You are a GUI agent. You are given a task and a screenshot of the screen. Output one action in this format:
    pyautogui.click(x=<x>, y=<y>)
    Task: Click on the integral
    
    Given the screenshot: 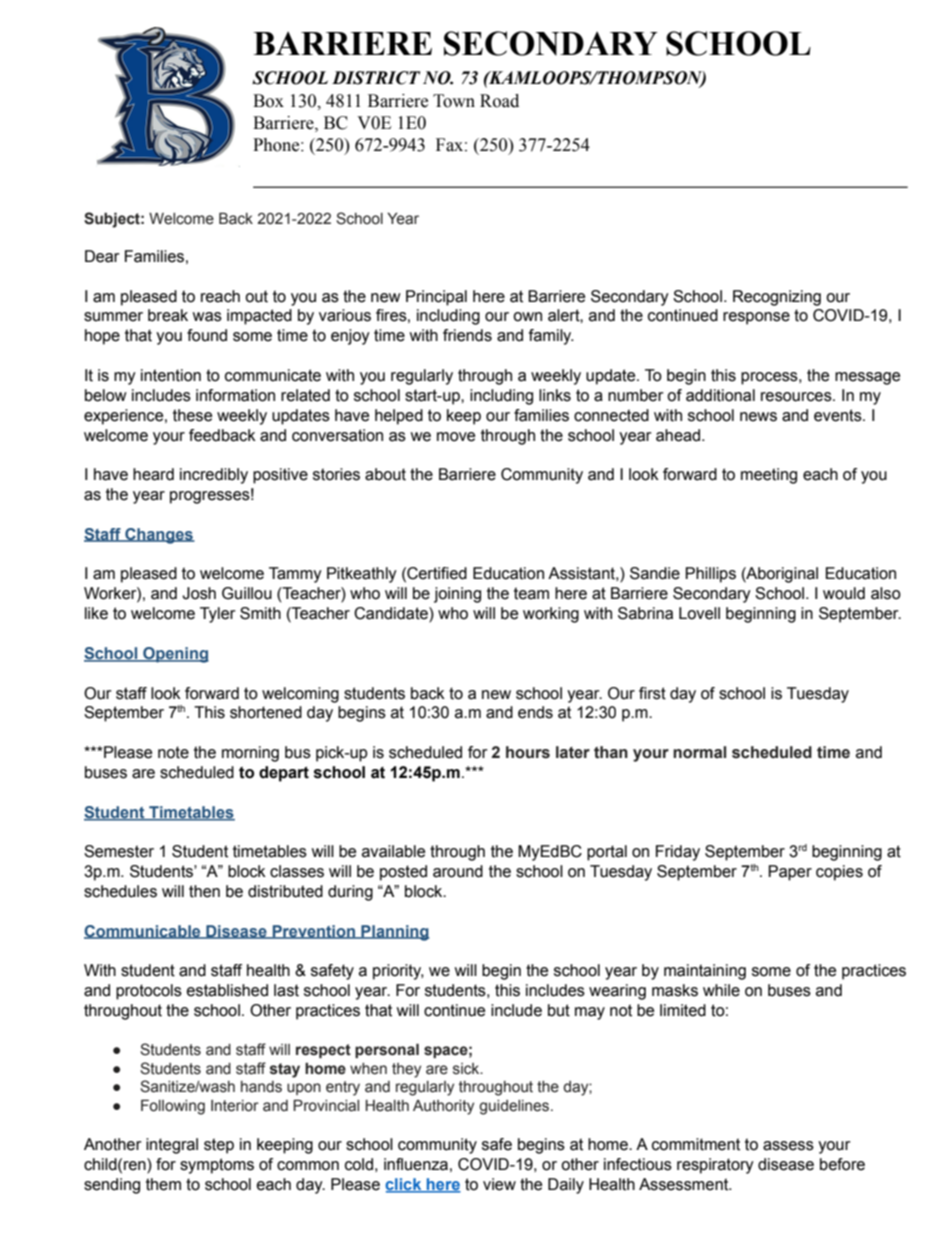 What is the action you would take?
    pyautogui.click(x=172, y=1146)
